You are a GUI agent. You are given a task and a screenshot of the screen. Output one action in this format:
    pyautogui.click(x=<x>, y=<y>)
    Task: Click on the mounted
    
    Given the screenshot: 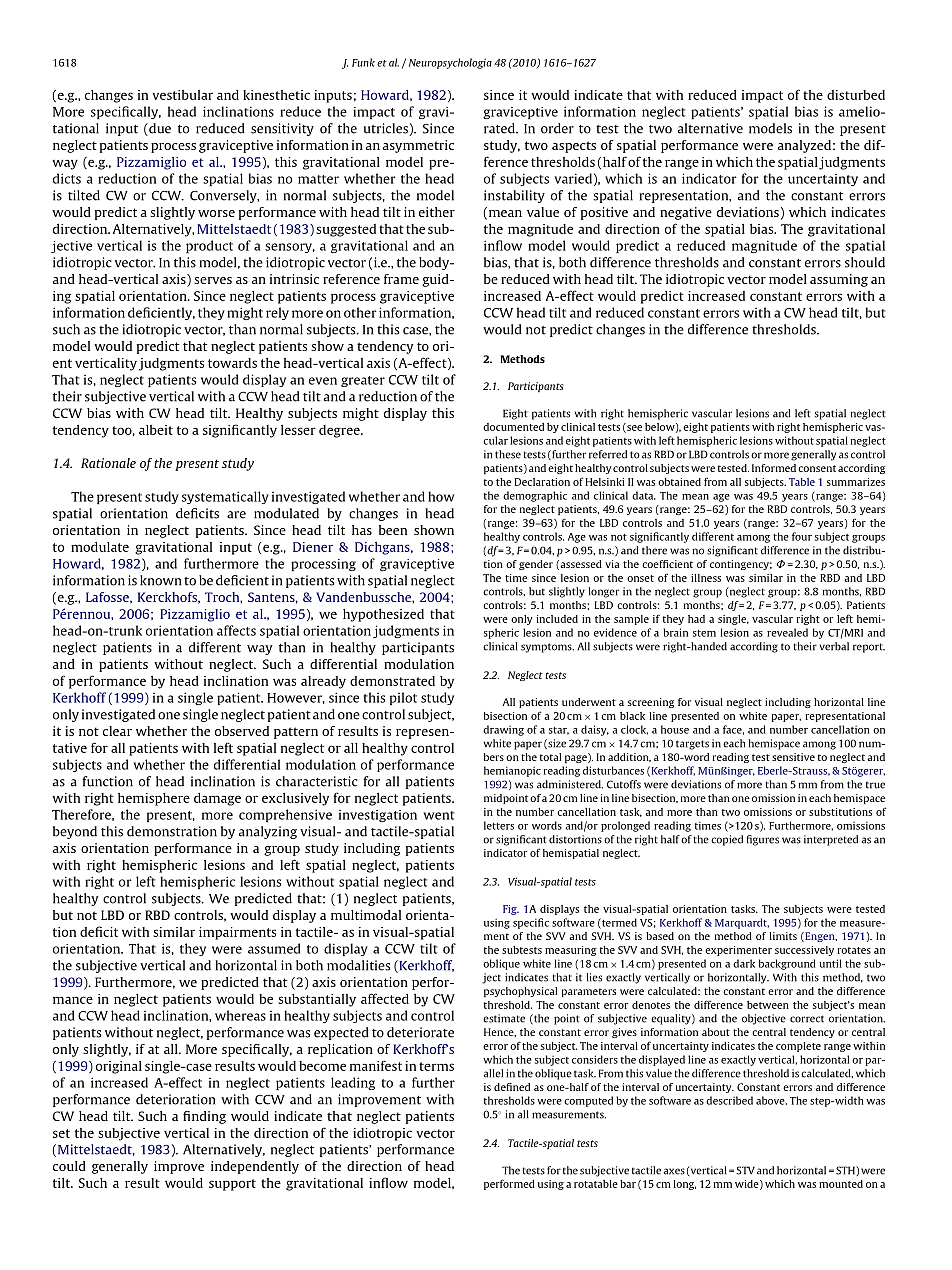 What is the action you would take?
    pyautogui.click(x=841, y=1184)
